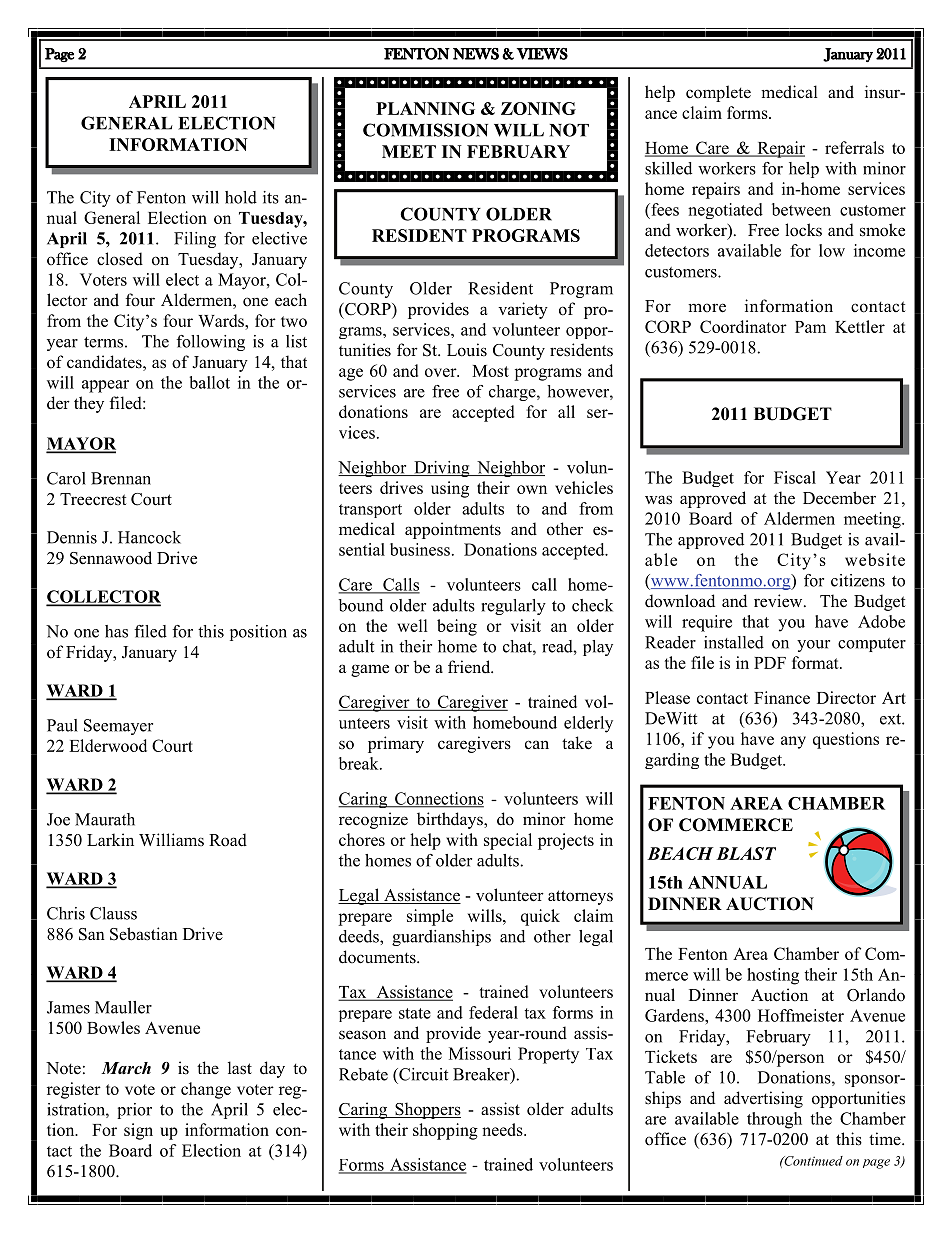 This screenshot has height=1233, width=952. I want to click on complete, so click(718, 93).
